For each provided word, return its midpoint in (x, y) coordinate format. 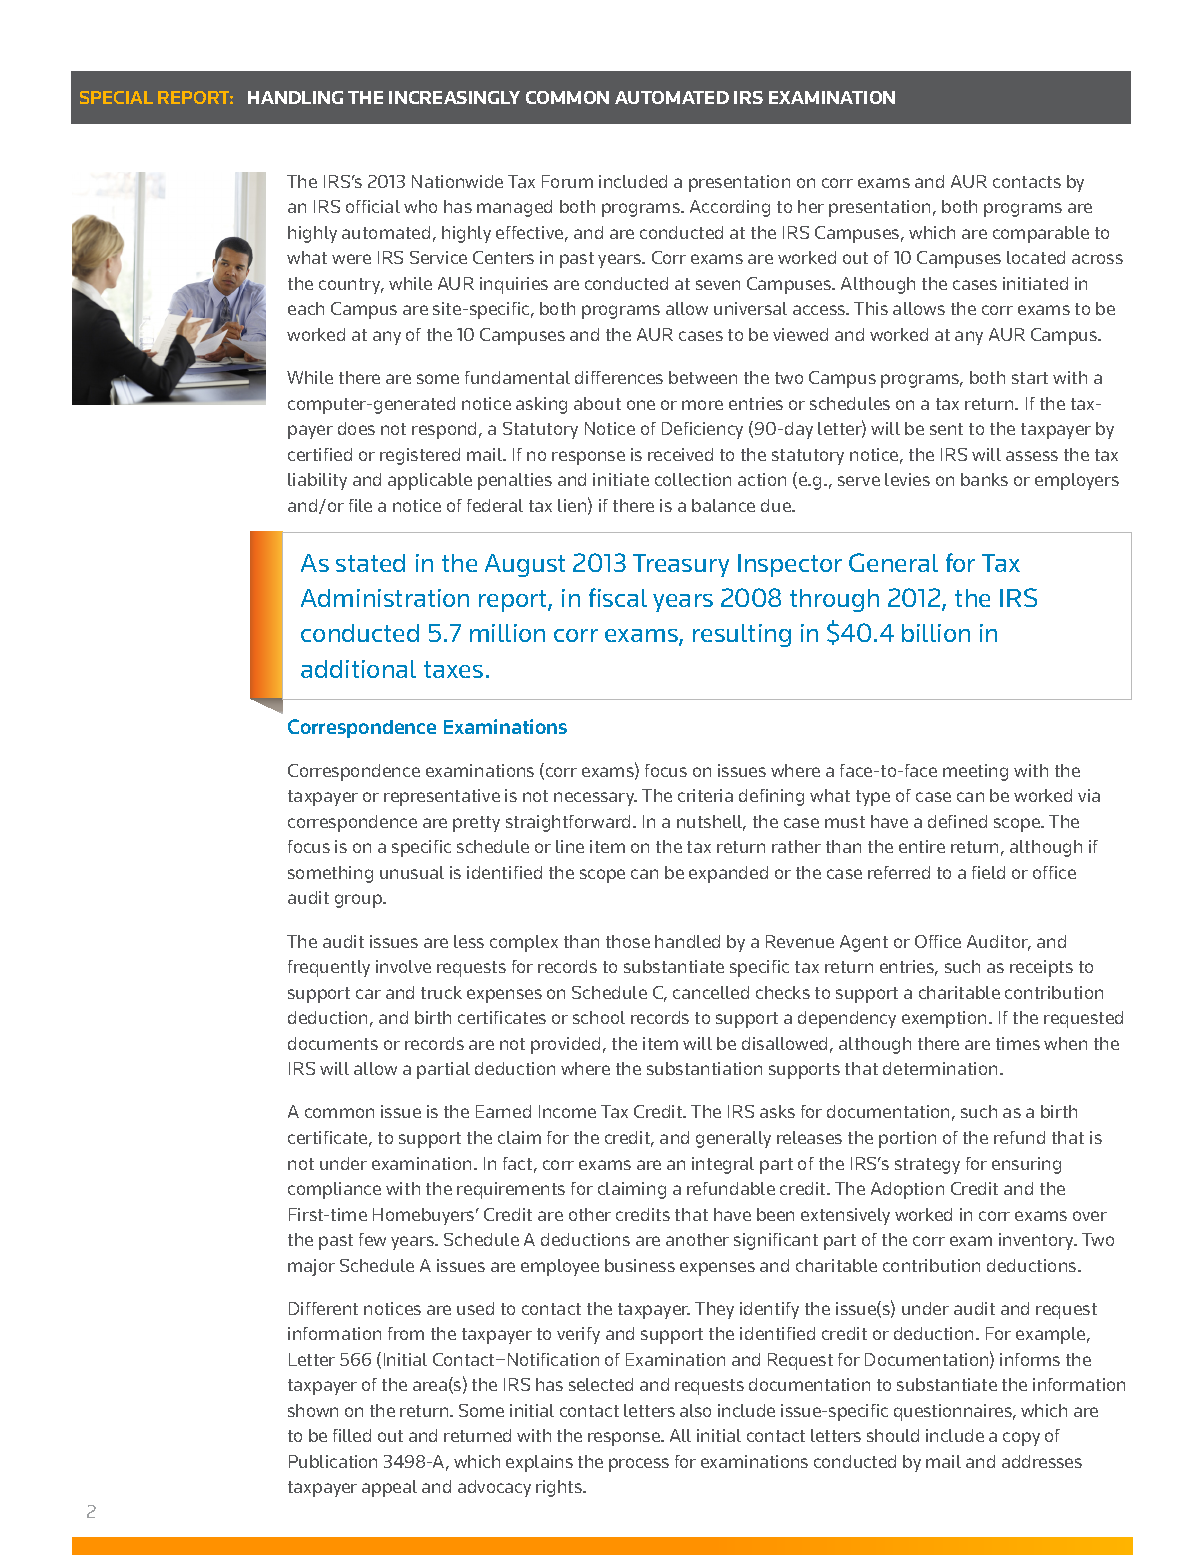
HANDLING (295, 97)
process (639, 1465)
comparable (1041, 234)
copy (1021, 1439)
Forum (567, 181)
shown (313, 1410)
